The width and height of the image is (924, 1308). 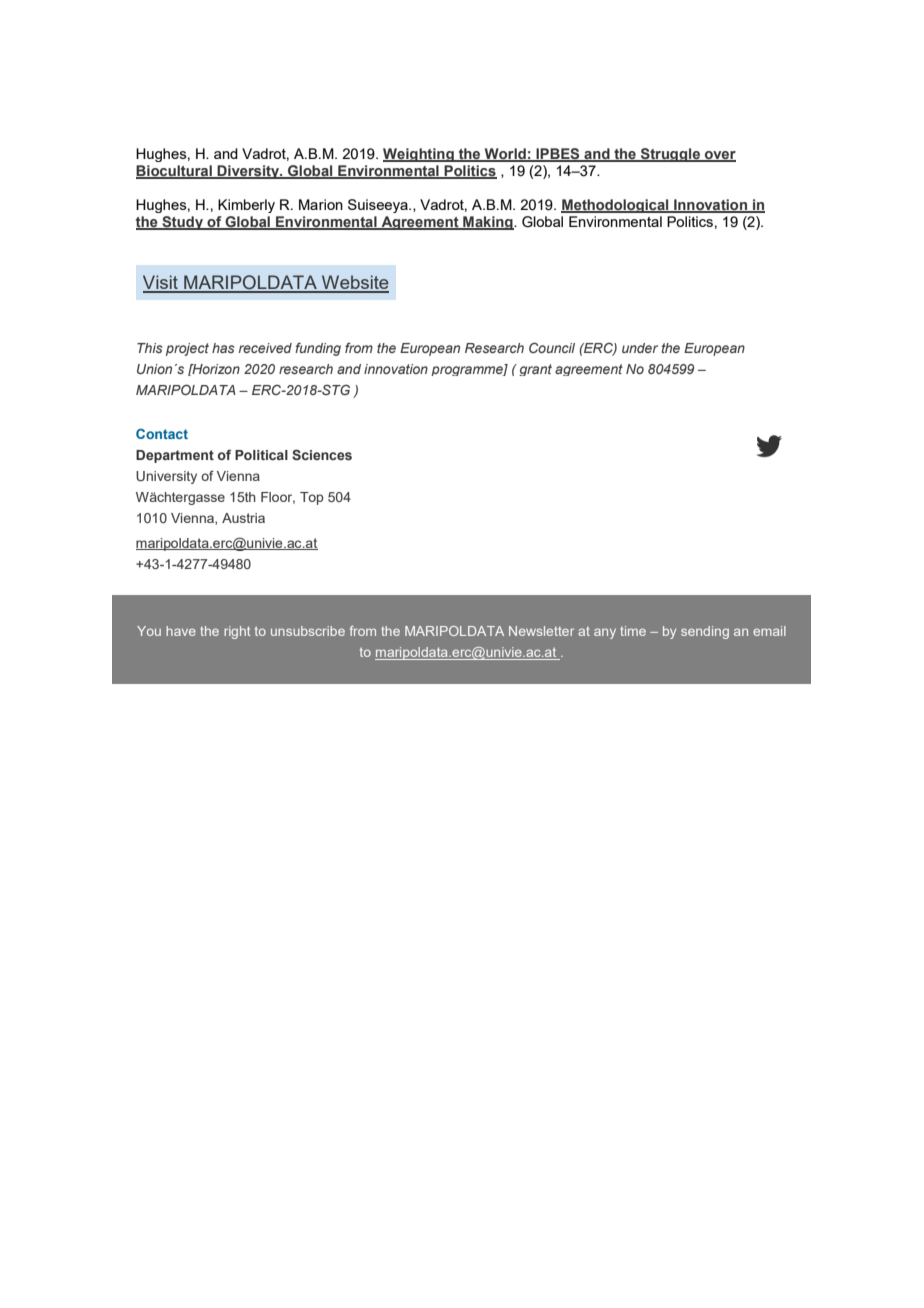 I want to click on grant, so click(x=535, y=370).
